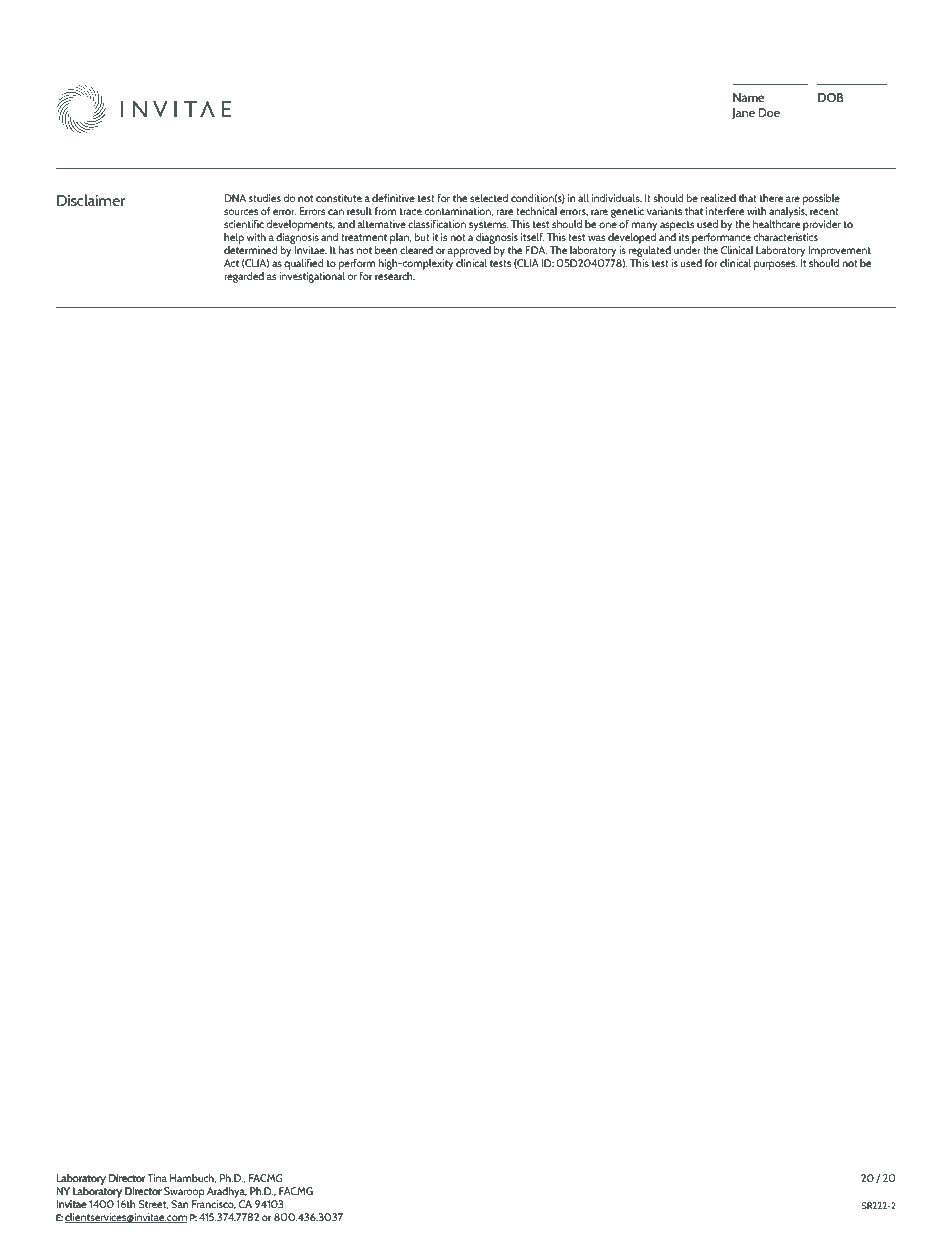 The image size is (952, 1233). Describe the element at coordinates (395, 276) in the screenshot. I see `research` at that location.
